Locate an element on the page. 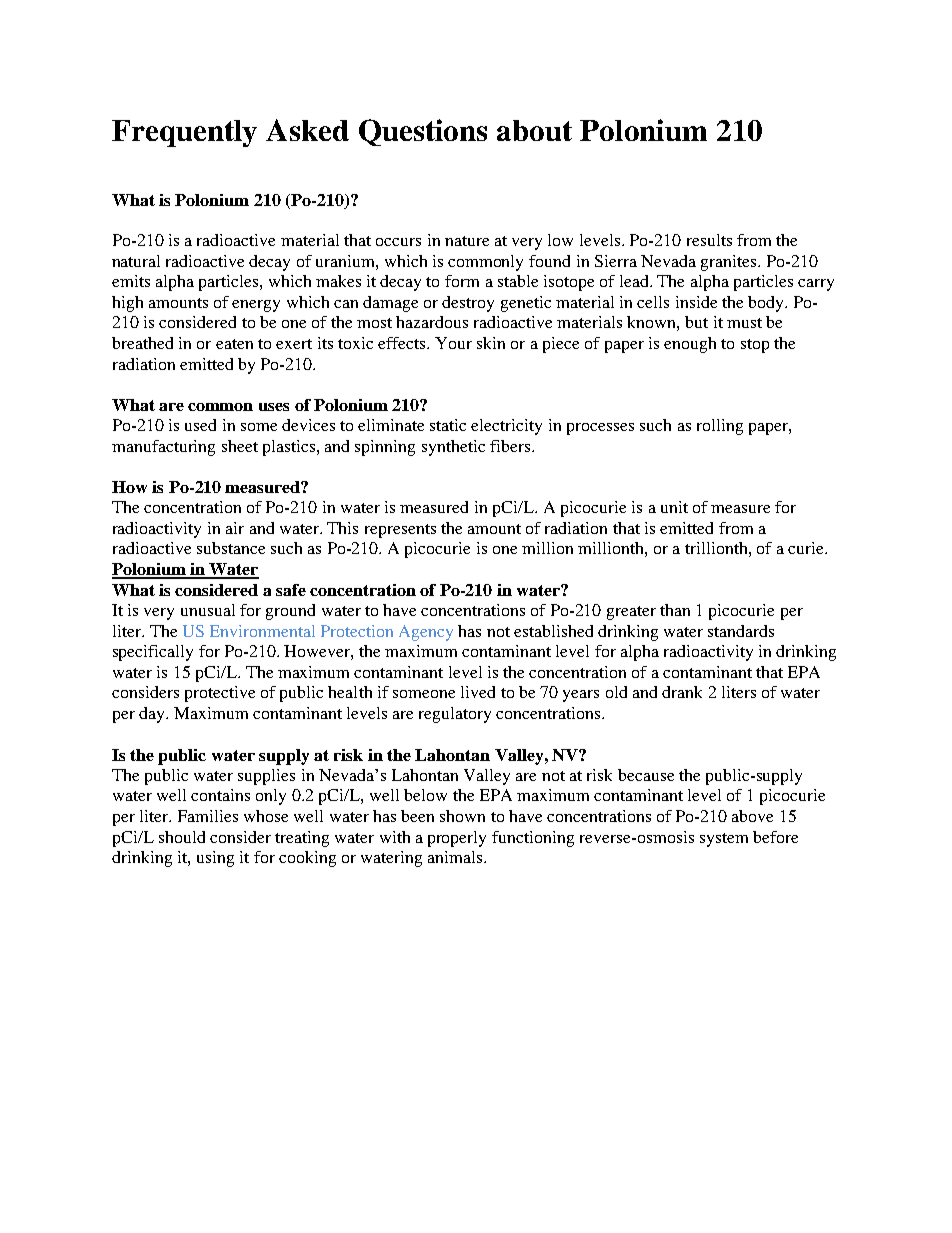 The width and height of the document is (952, 1233). stop is located at coordinates (755, 346).
